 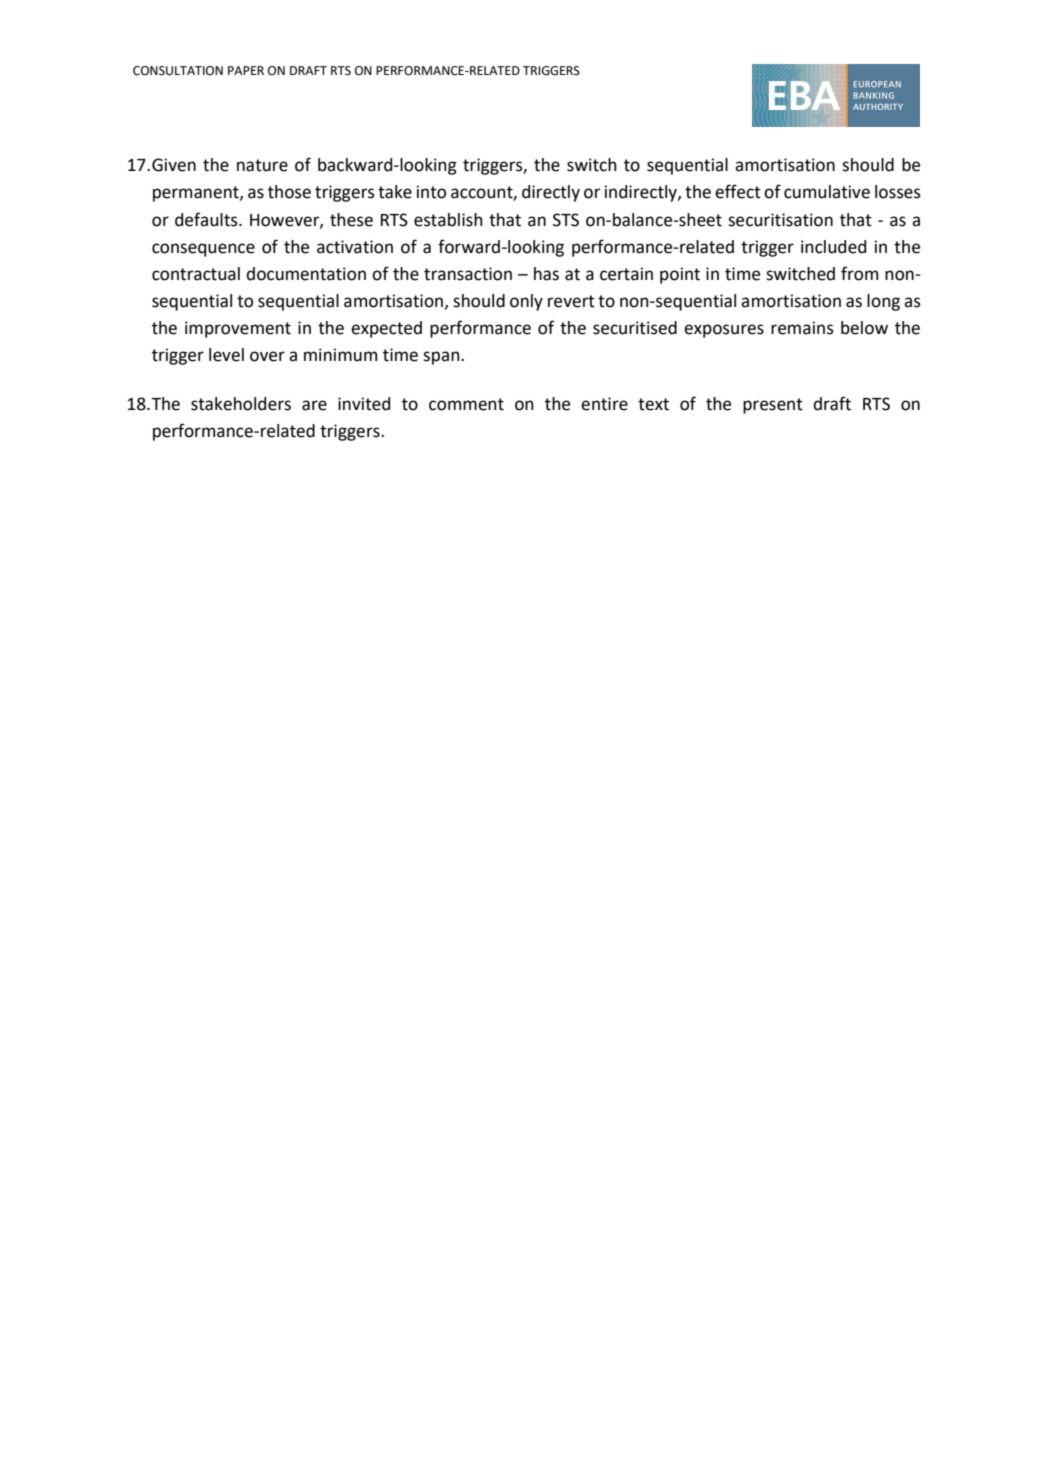 What do you see at coordinates (314, 405) in the screenshot?
I see `are` at bounding box center [314, 405].
